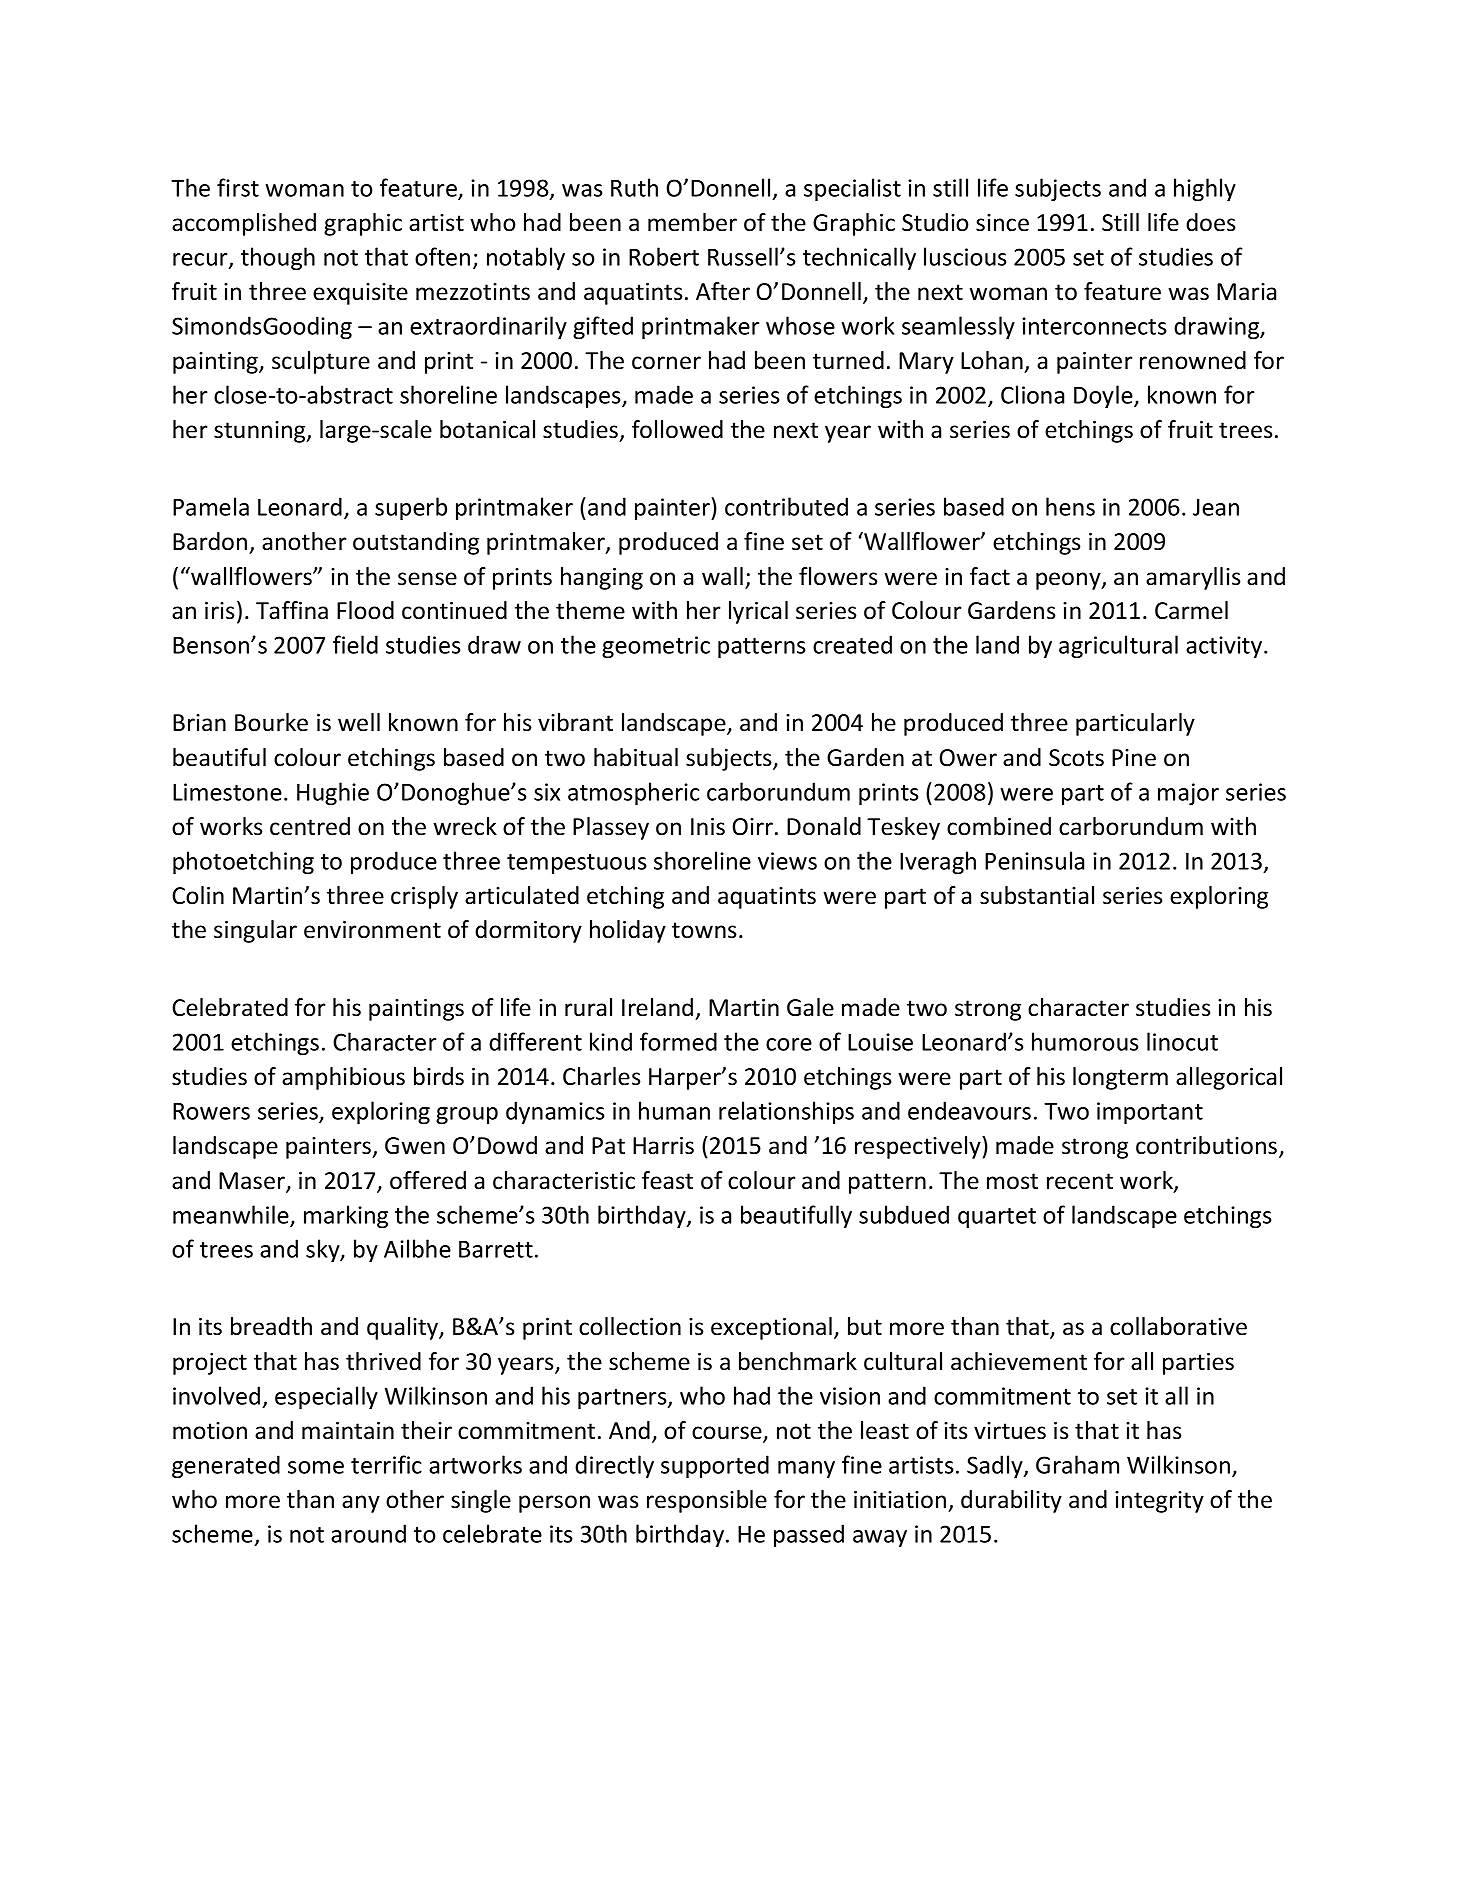 The image size is (1459, 1888). I want to click on Inis, so click(708, 827).
